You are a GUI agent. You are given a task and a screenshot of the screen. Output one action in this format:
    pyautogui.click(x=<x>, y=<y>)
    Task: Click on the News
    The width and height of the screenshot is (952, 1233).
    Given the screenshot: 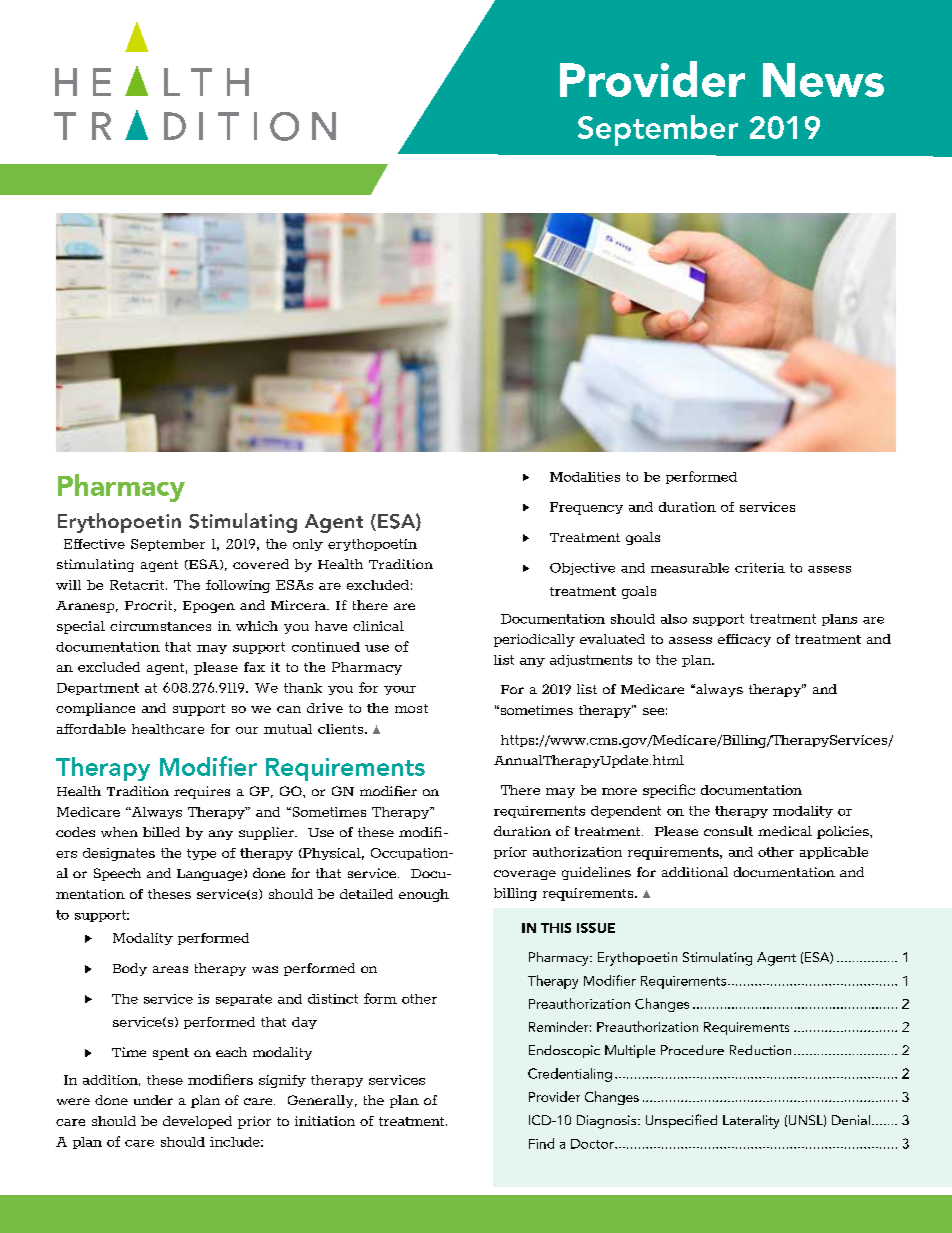 What is the action you would take?
    pyautogui.click(x=823, y=80)
